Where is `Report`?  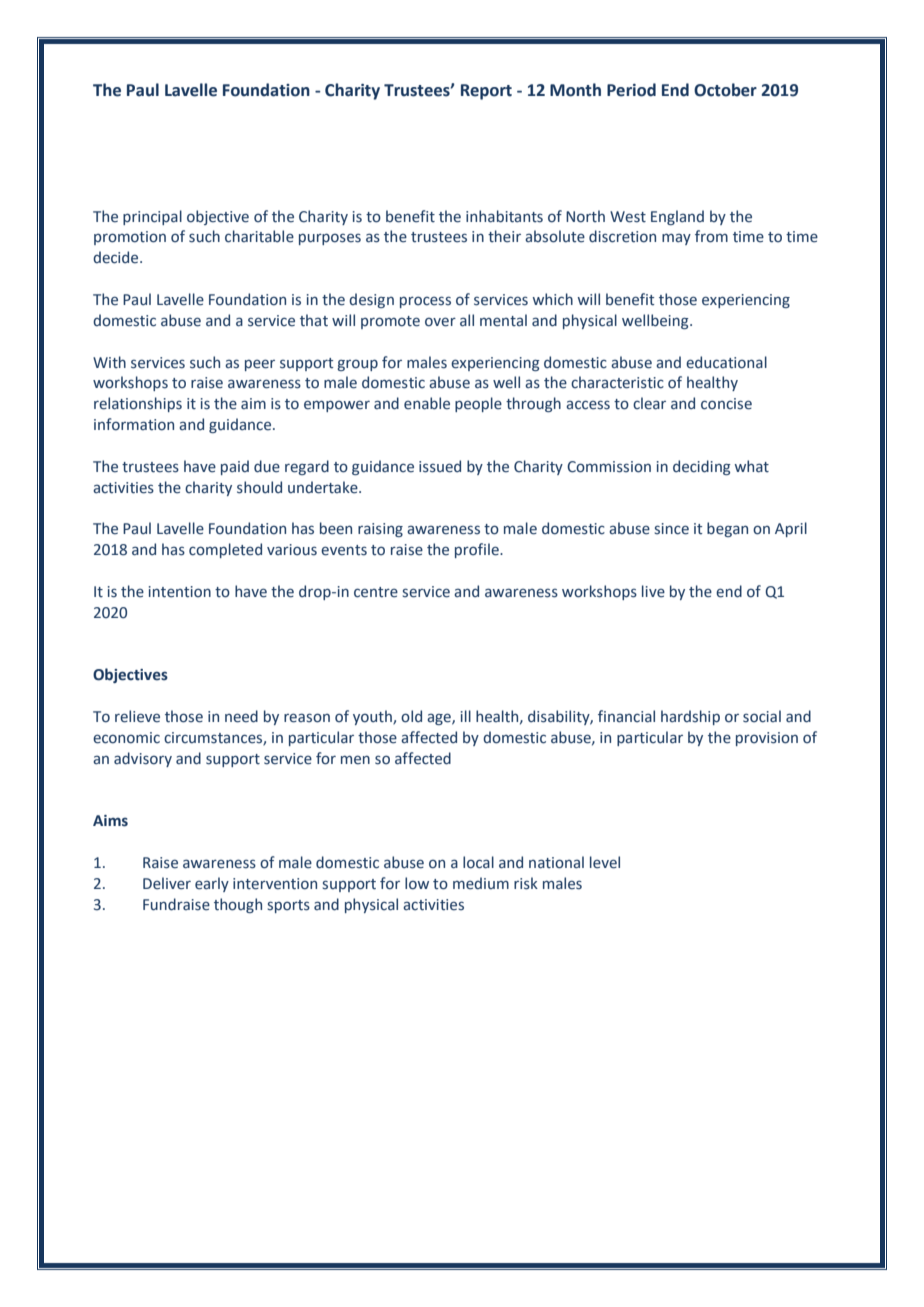 Report is located at coordinates (486, 92).
